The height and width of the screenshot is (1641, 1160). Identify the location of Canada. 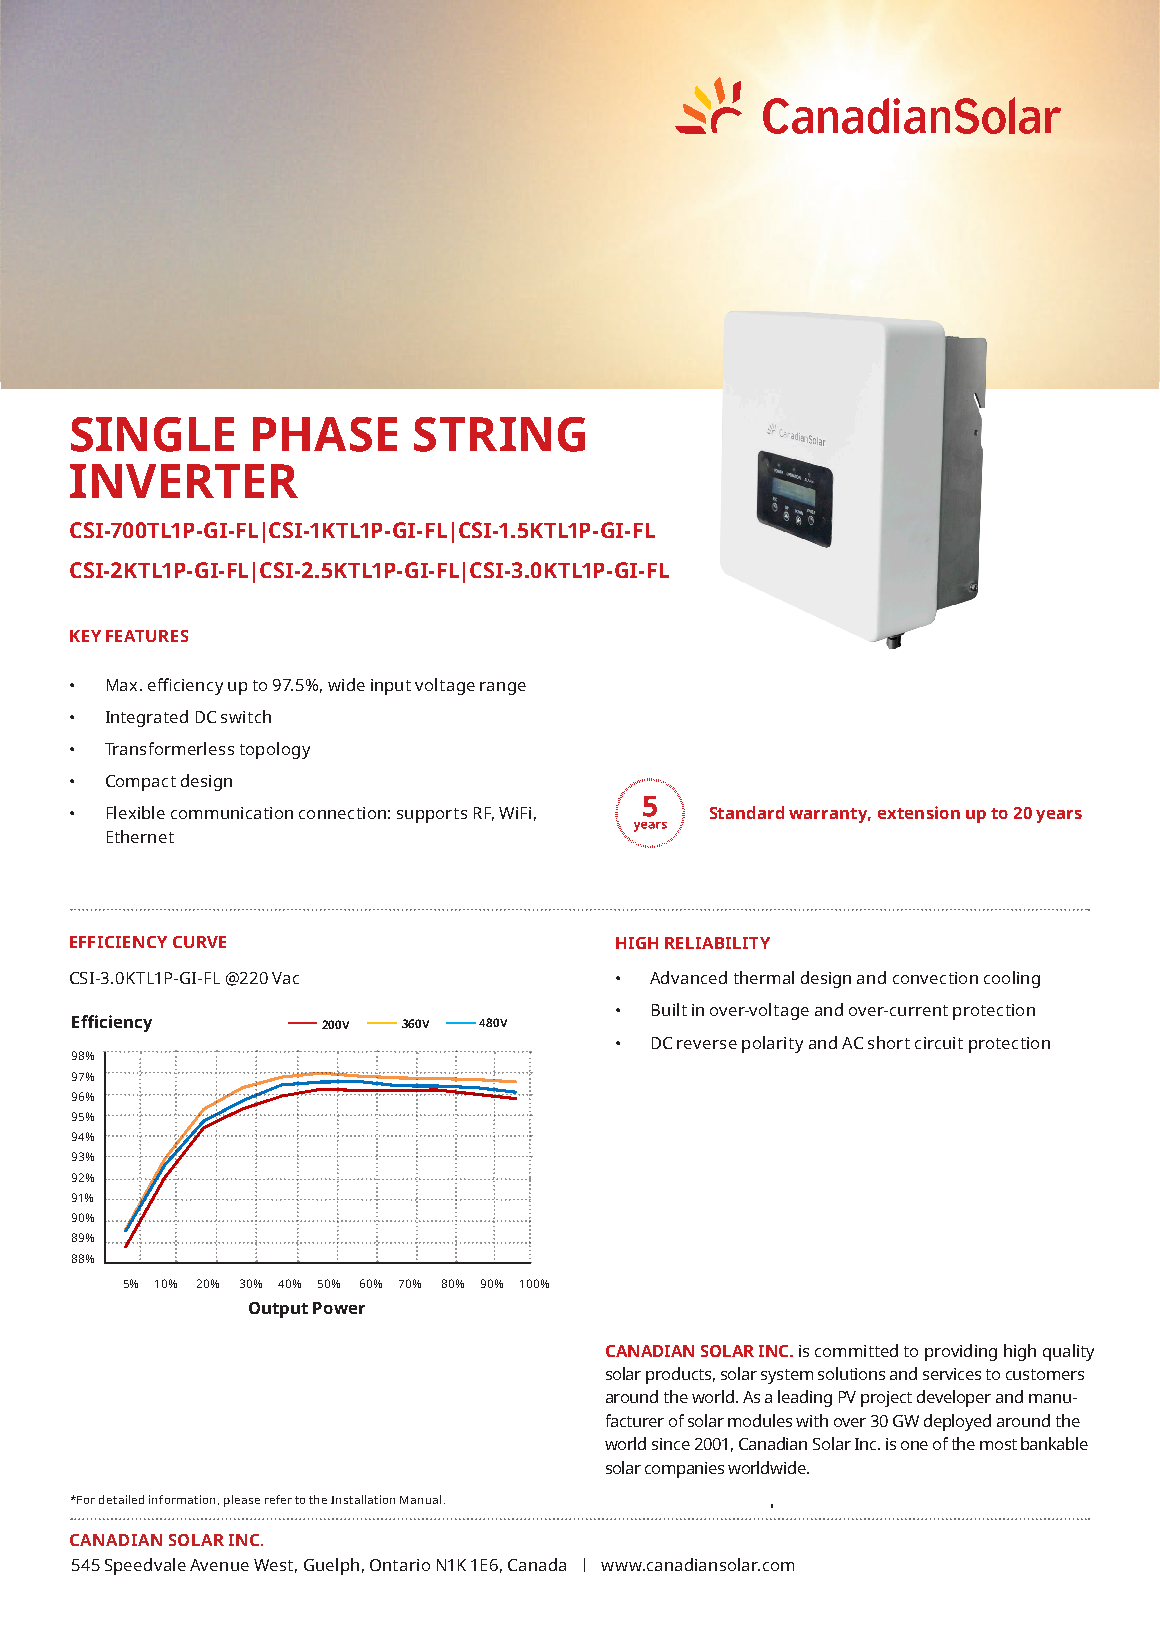
(537, 1564).
